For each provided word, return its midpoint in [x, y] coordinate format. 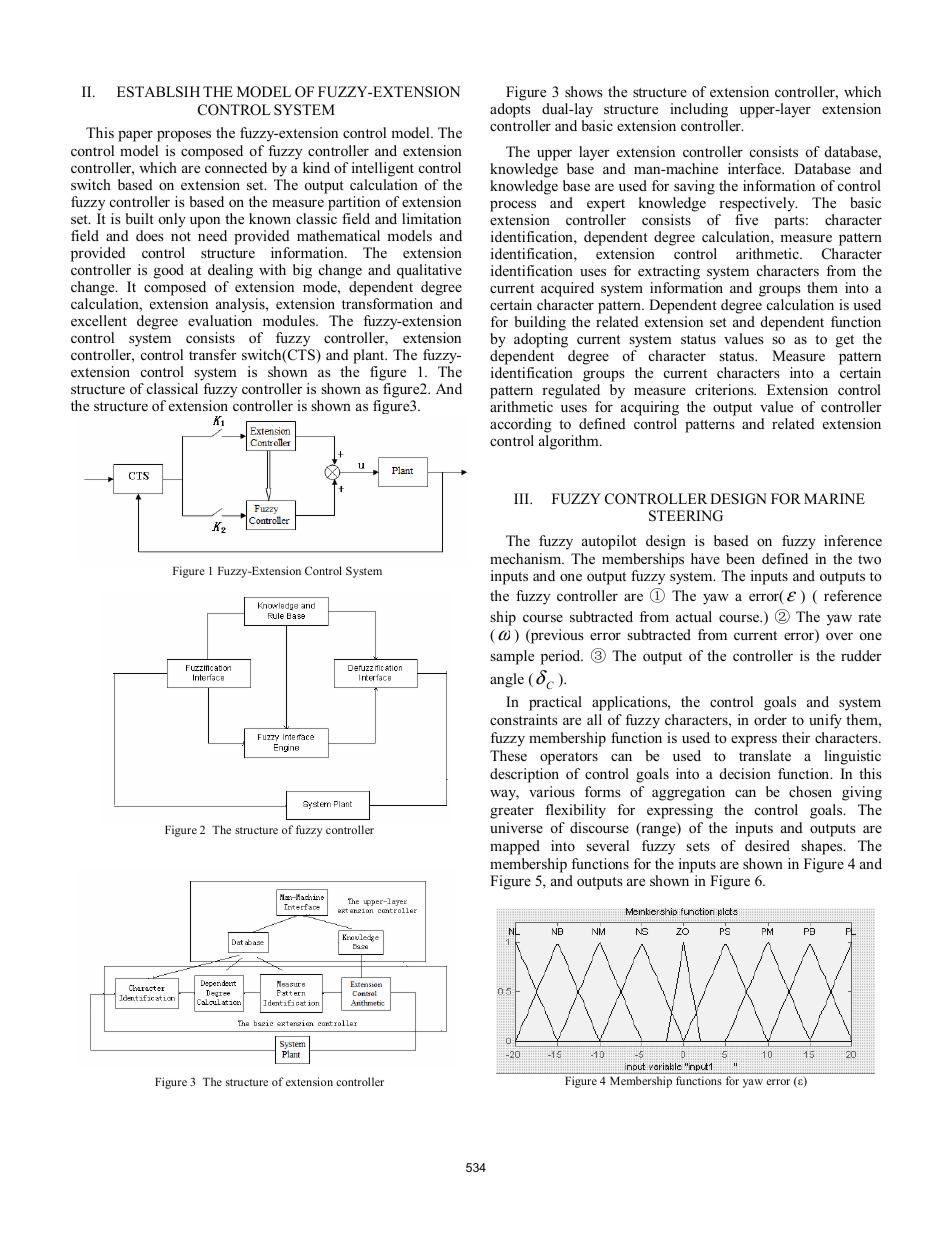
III [522, 498]
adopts [510, 110]
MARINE [834, 498]
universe [516, 827]
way [504, 795]
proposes [184, 136]
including [699, 110]
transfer [213, 354]
